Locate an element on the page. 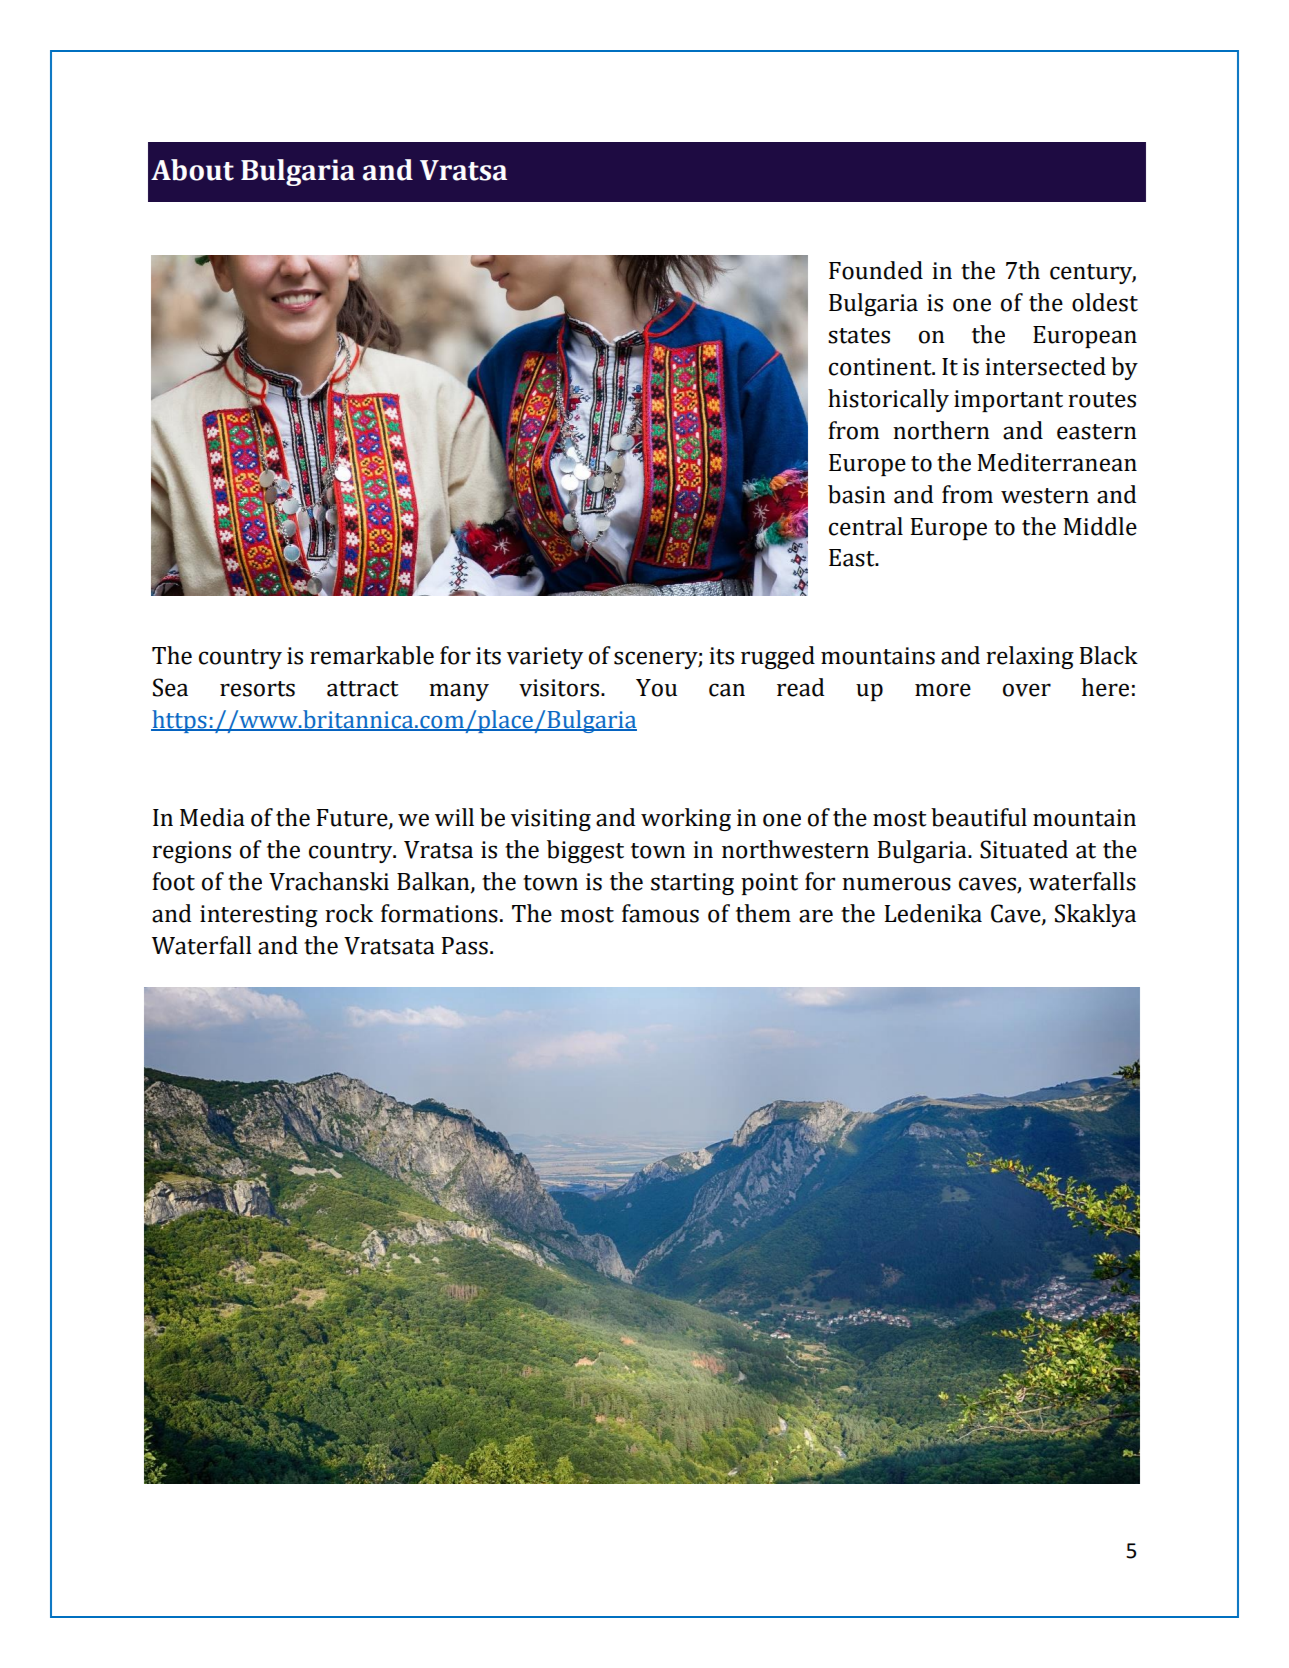 The height and width of the image is (1668, 1289). over is located at coordinates (1027, 690).
